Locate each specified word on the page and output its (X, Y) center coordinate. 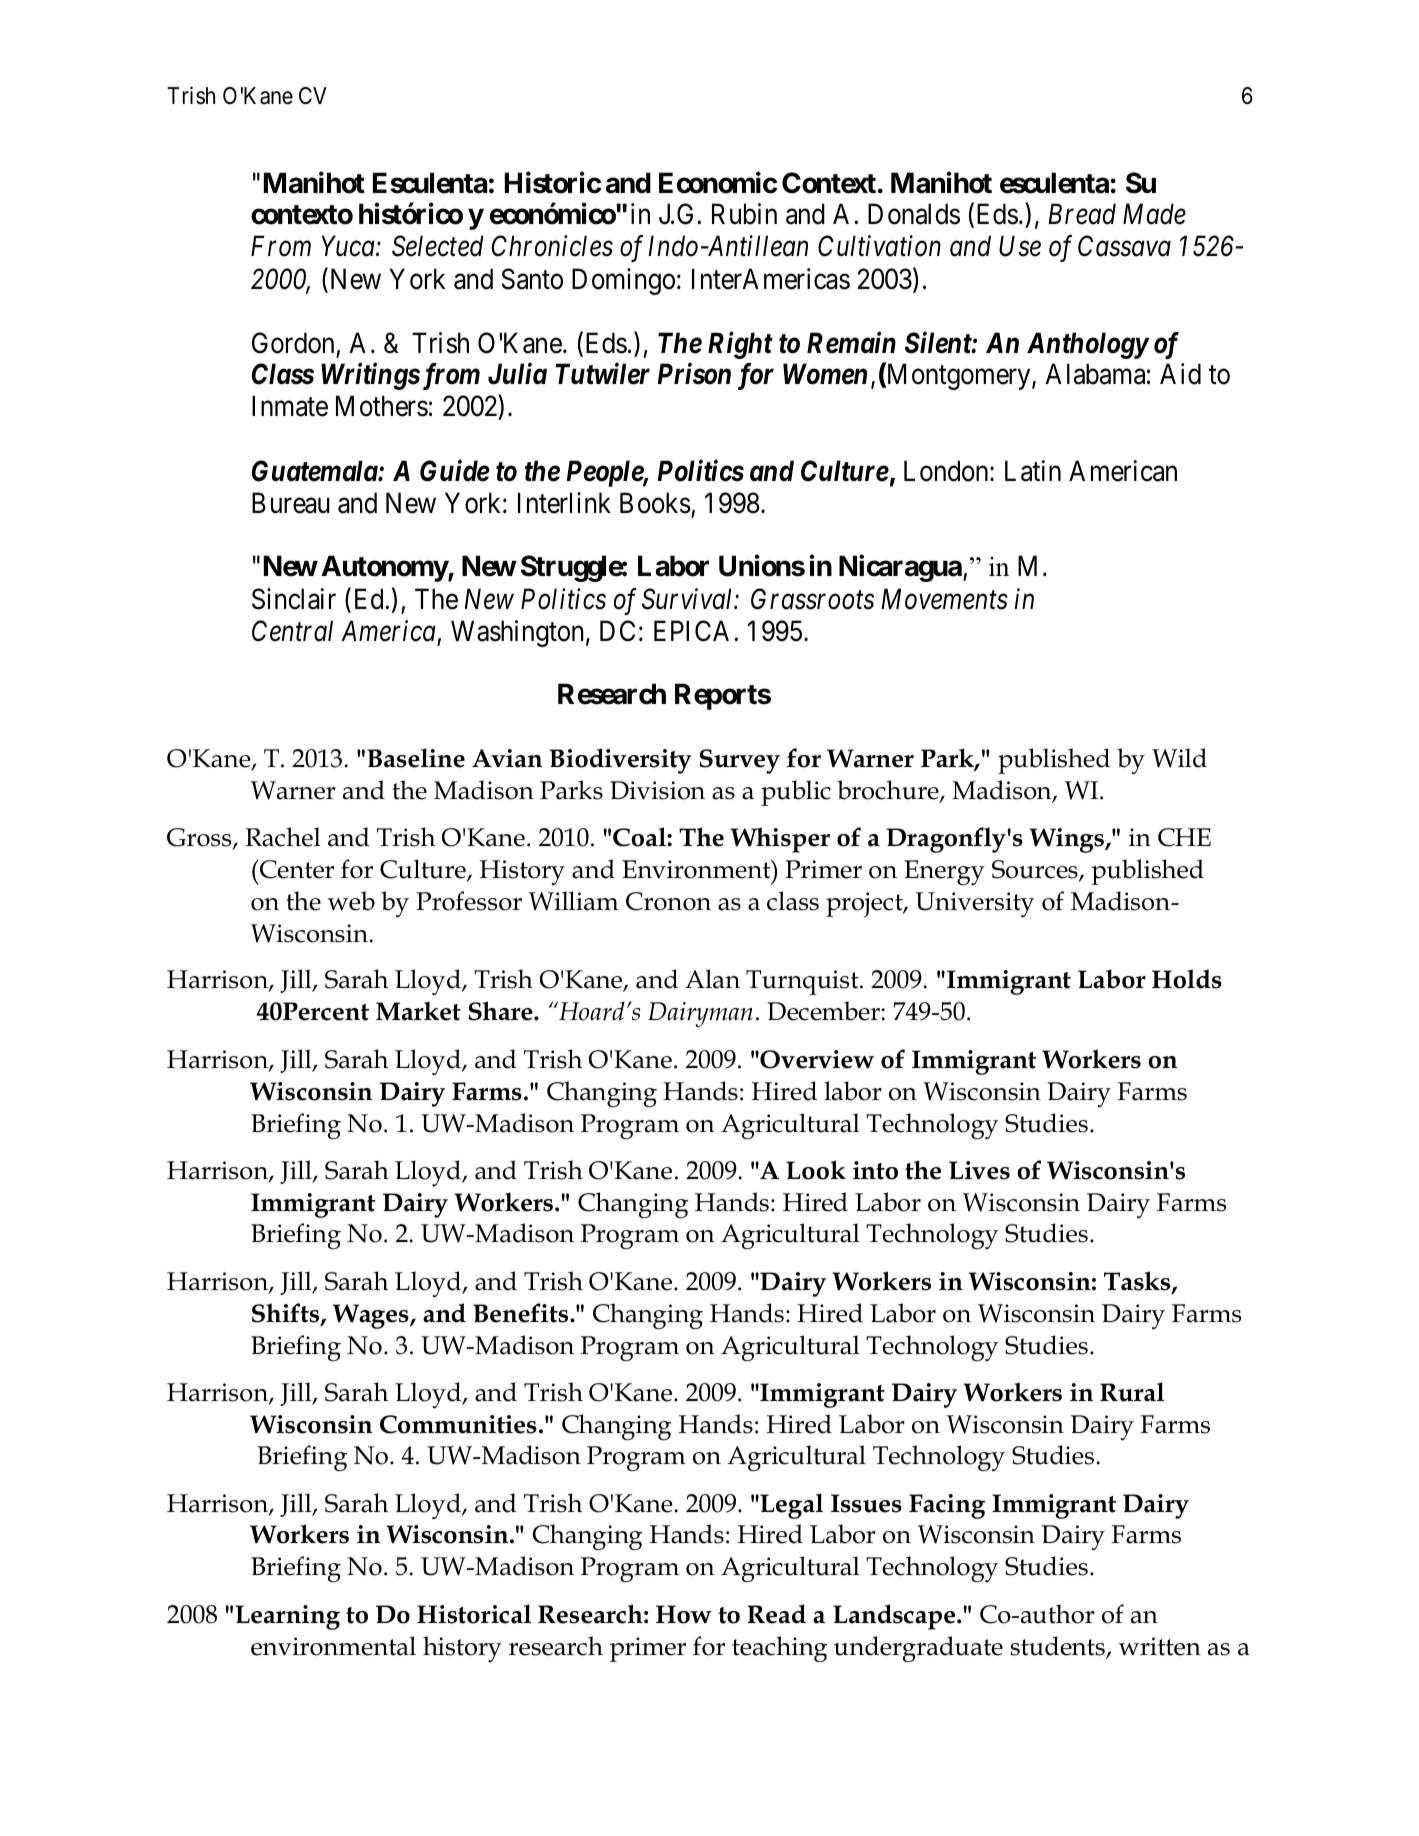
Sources (1036, 870)
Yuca (349, 246)
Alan (712, 979)
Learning (287, 1617)
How (684, 1614)
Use (1020, 246)
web (351, 901)
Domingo (623, 281)
